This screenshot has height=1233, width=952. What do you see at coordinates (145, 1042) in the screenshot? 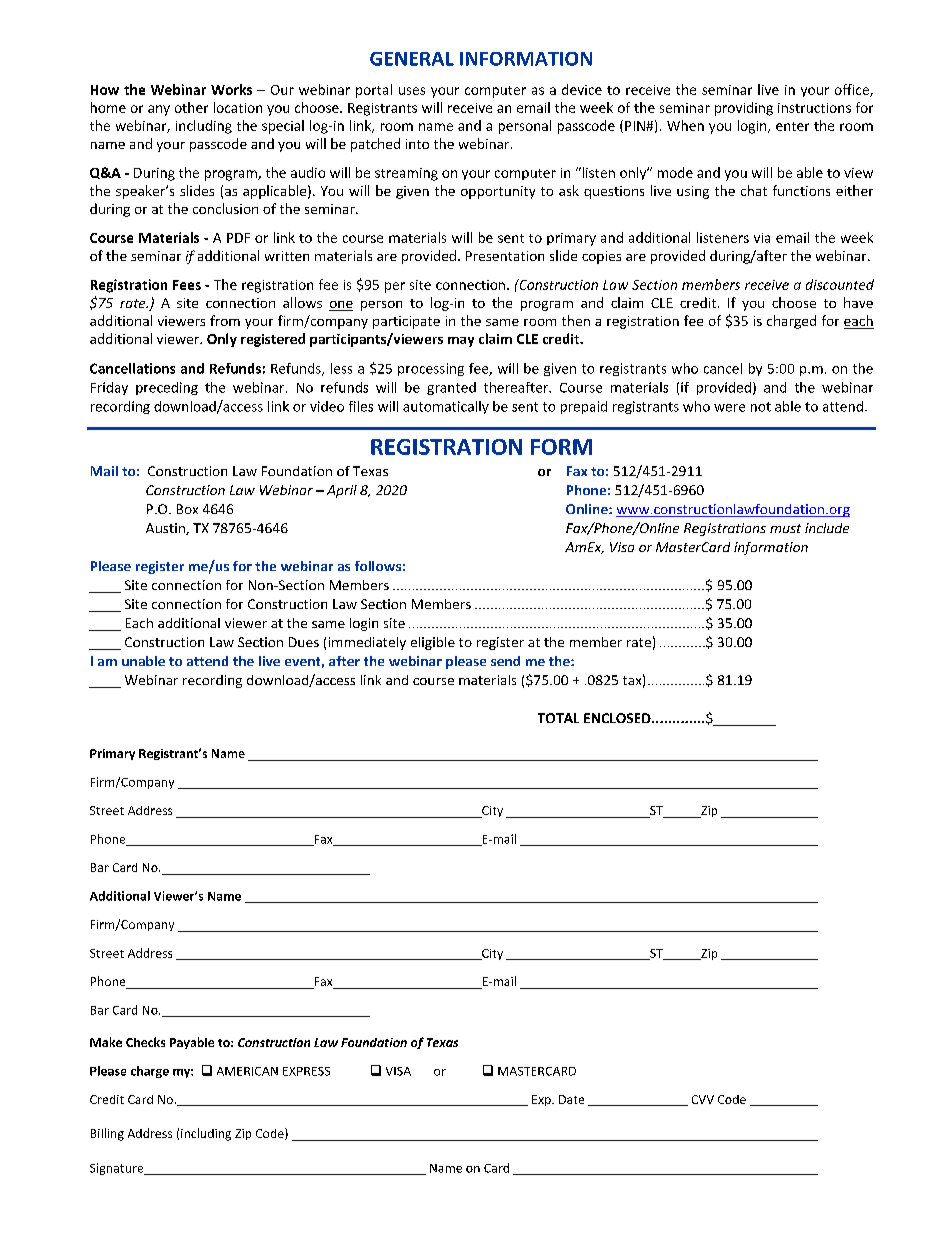
I see `Checks` at bounding box center [145, 1042].
